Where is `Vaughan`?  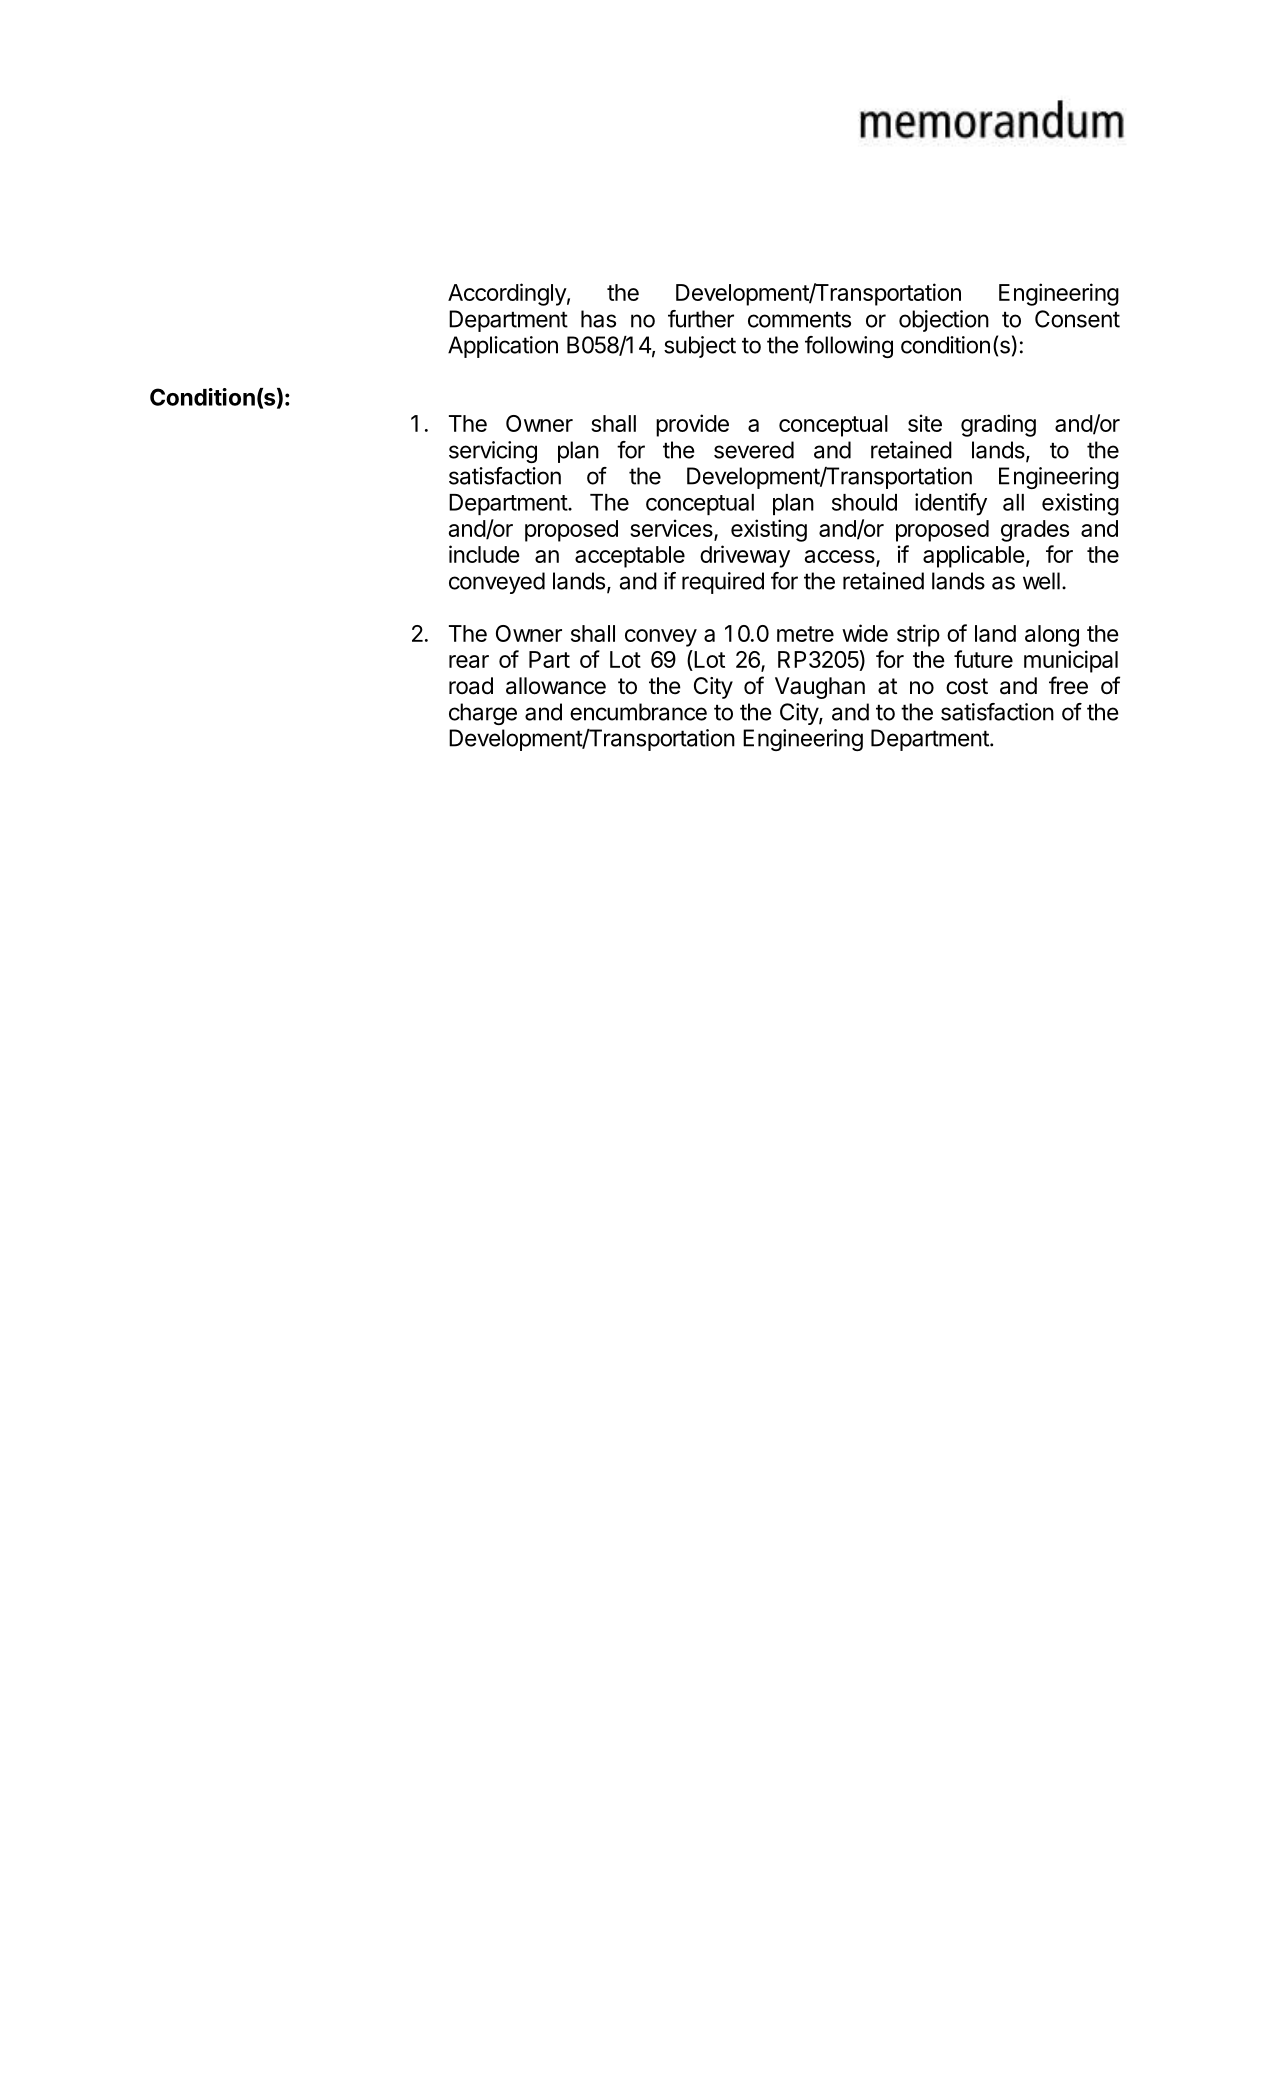 Vaughan is located at coordinates (820, 688).
